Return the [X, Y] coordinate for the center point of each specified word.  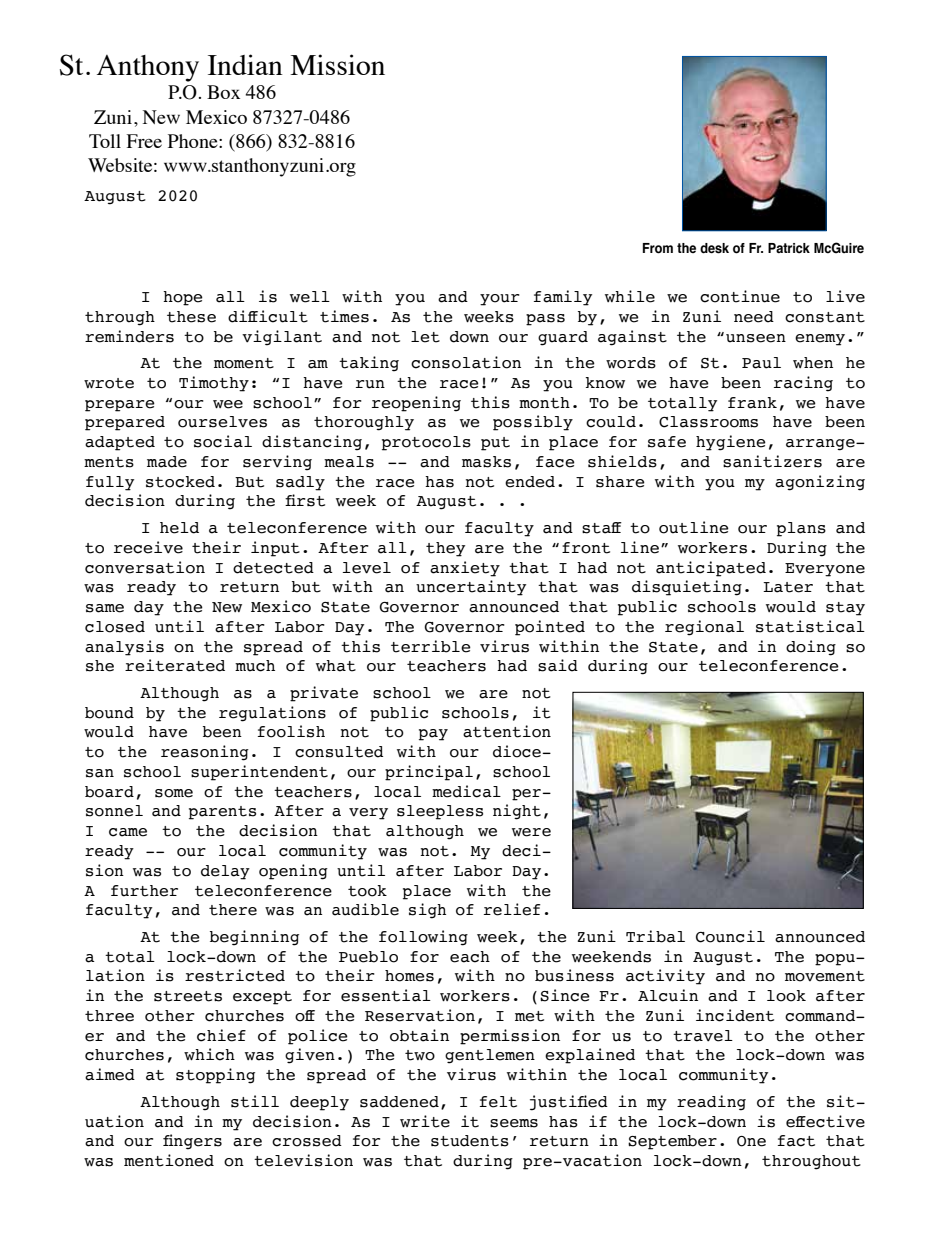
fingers [192, 1142]
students [470, 1141]
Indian [245, 64]
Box [223, 92]
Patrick [789, 248]
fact [796, 1141]
